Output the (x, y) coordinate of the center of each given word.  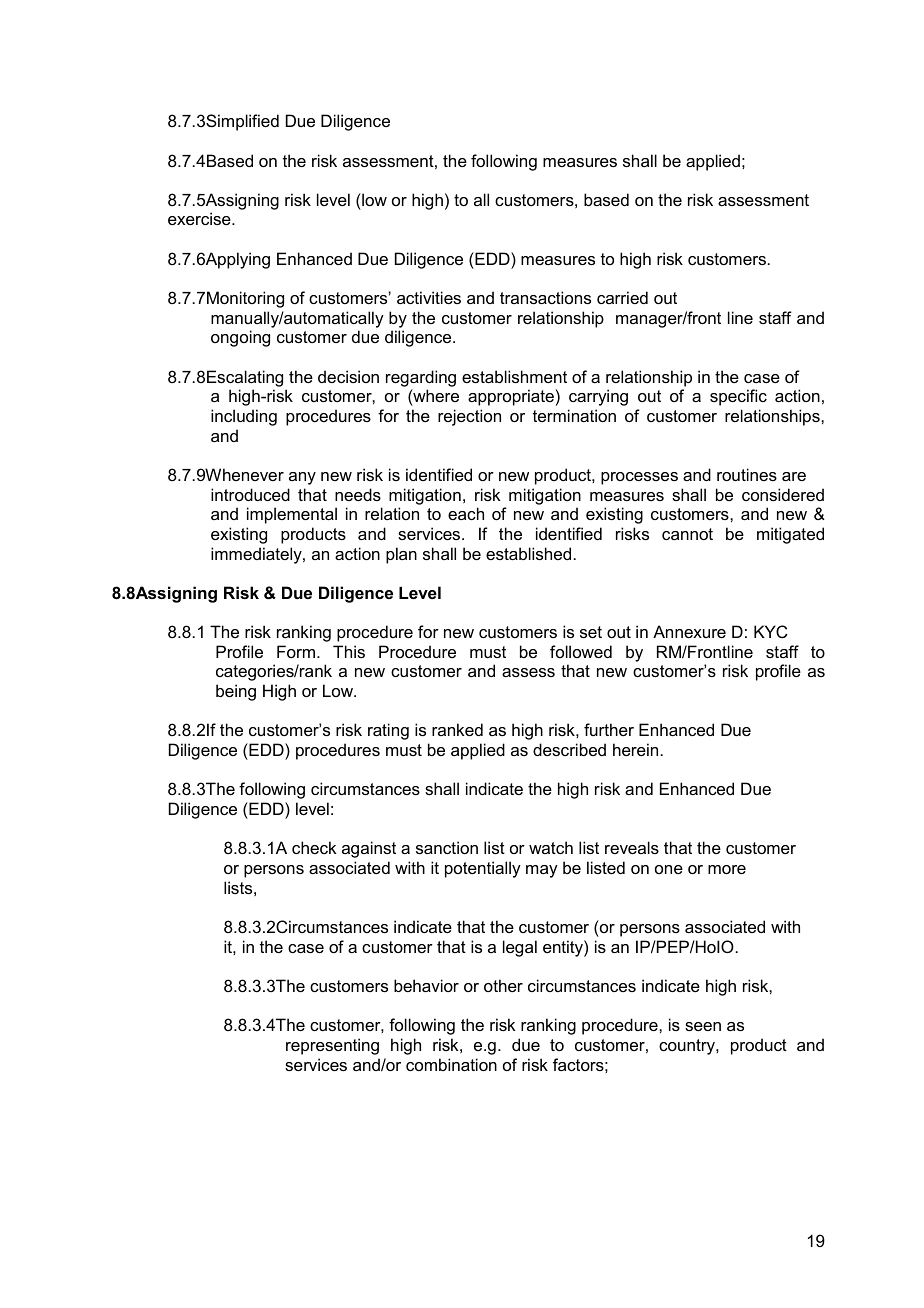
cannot (687, 534)
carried (622, 297)
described (569, 749)
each (466, 513)
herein (635, 749)
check (314, 847)
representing (332, 1046)
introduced (250, 494)
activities (429, 297)
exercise (200, 218)
